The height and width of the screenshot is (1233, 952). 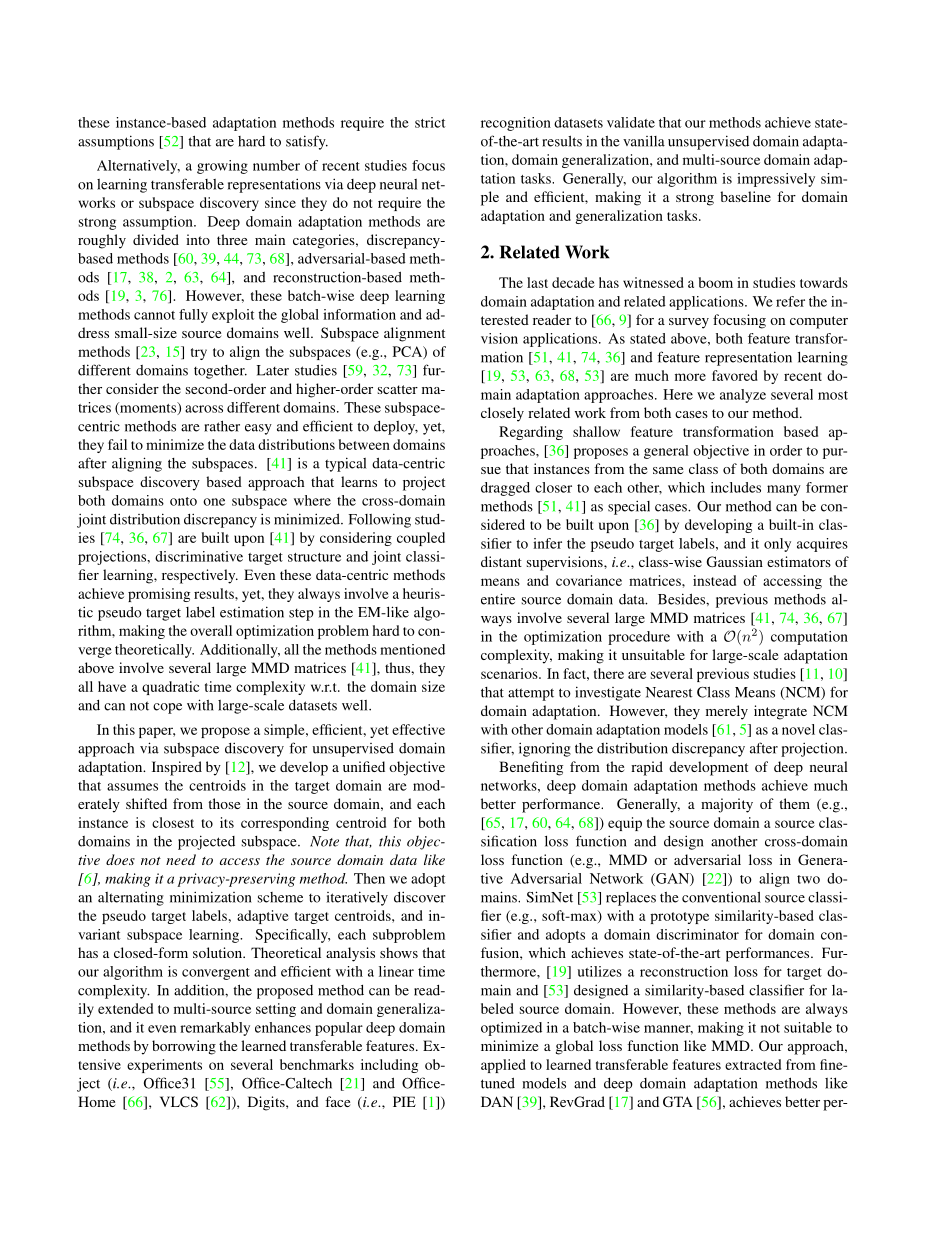 What do you see at coordinates (199, 354) in the screenshot?
I see `try` at bounding box center [199, 354].
